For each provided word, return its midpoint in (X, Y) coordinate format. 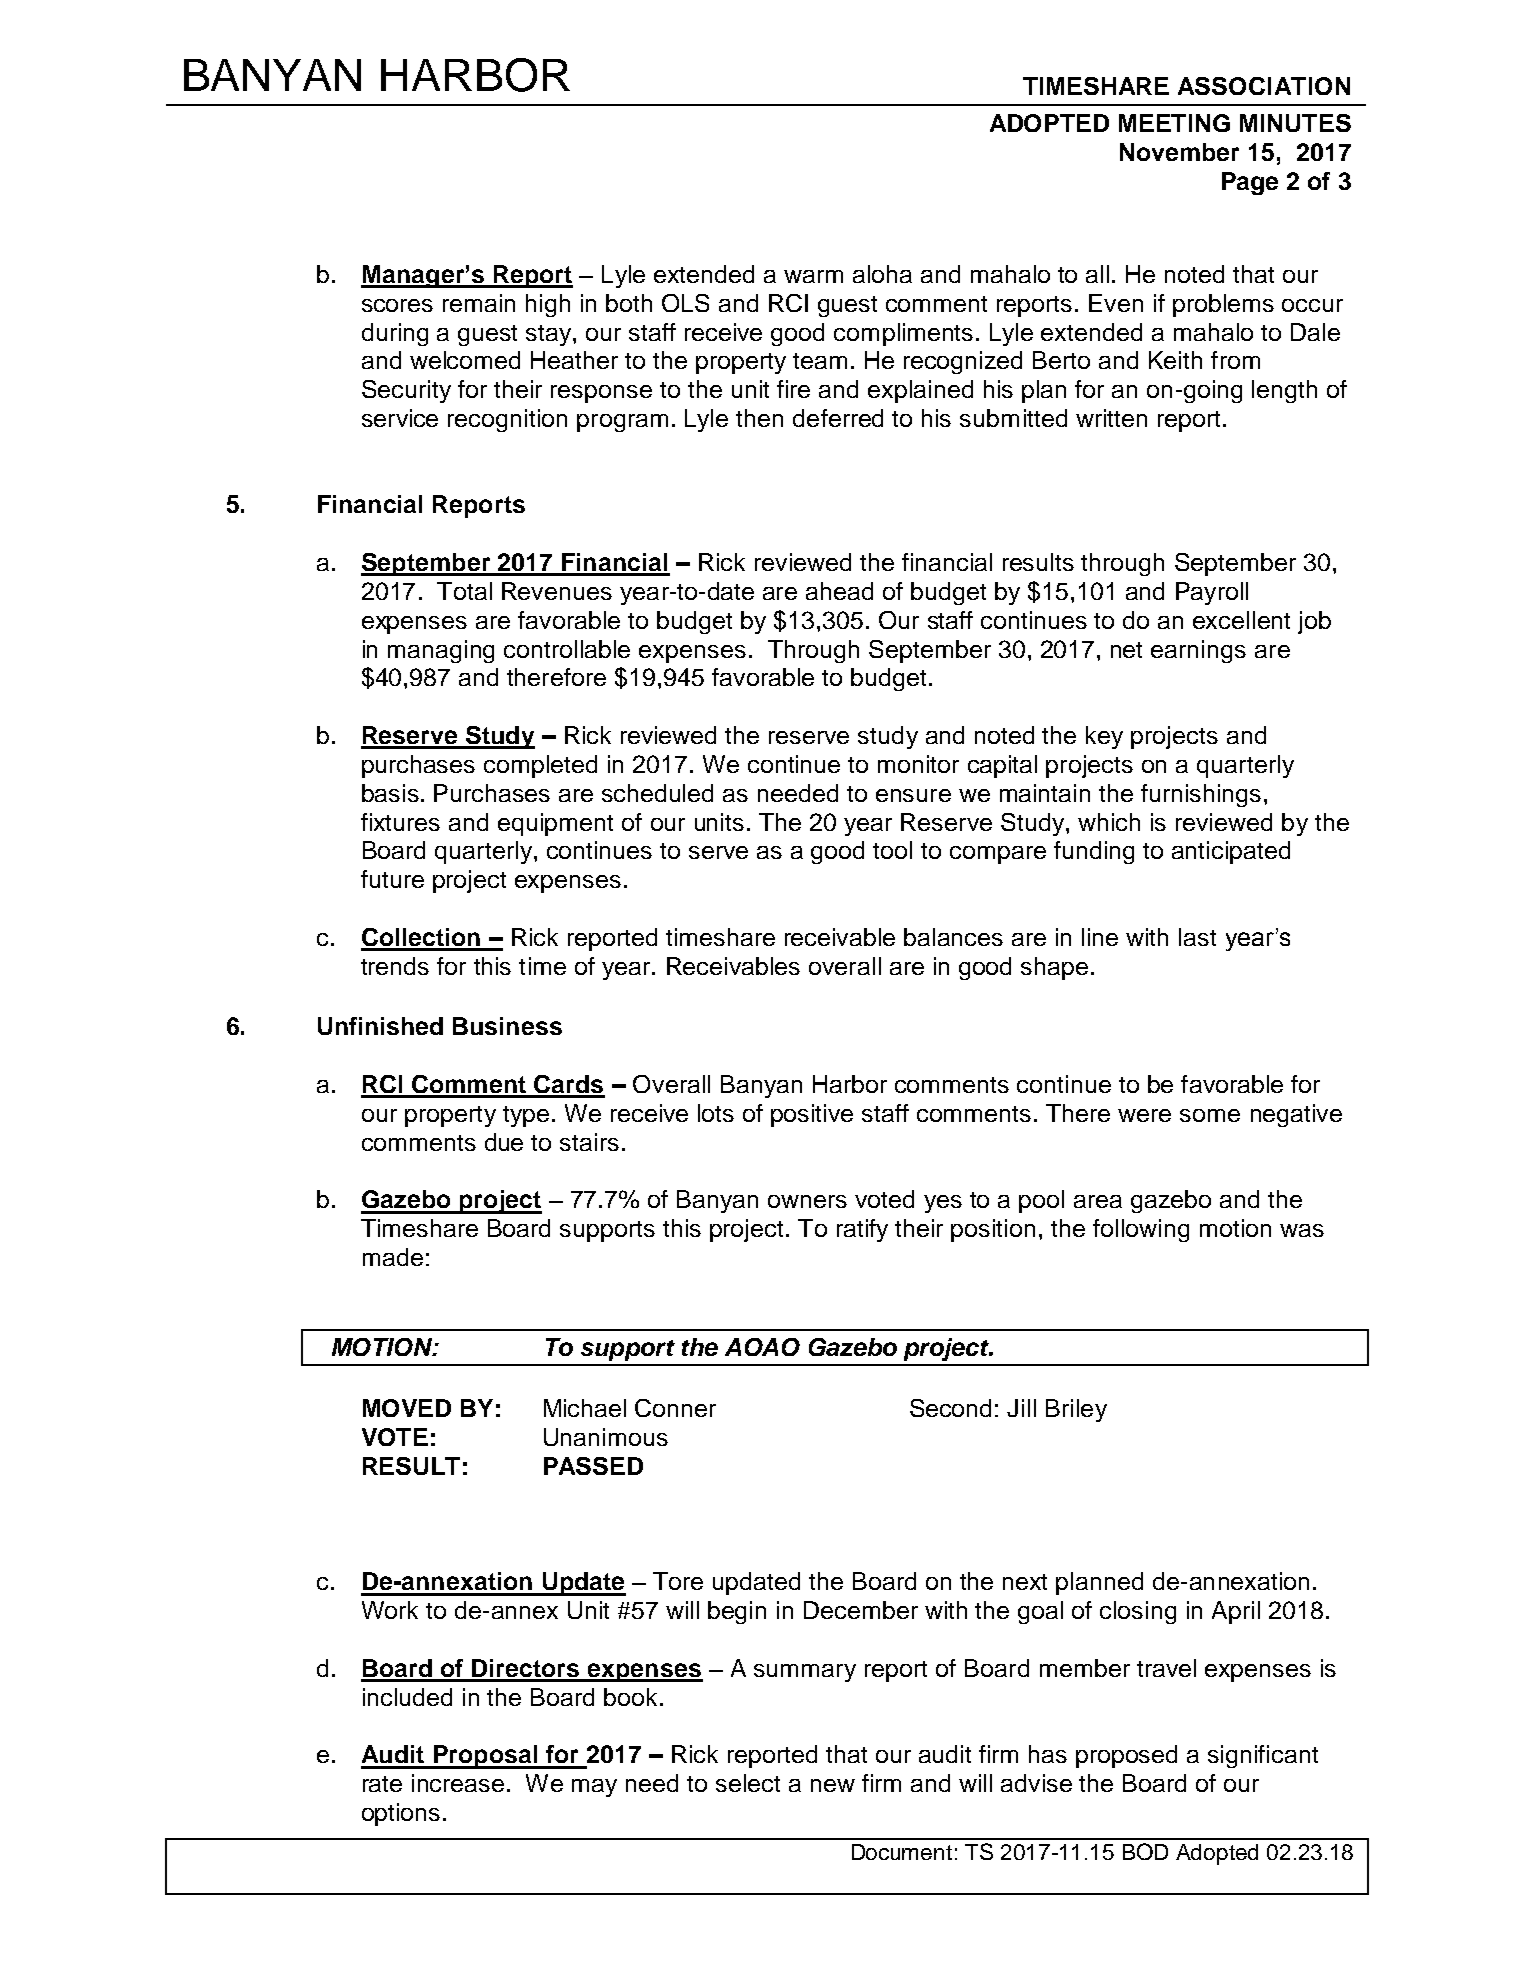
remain (479, 303)
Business (507, 1026)
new (833, 1785)
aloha (882, 274)
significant (1263, 1756)
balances (953, 937)
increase (458, 1783)
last (1197, 937)
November (1179, 152)
